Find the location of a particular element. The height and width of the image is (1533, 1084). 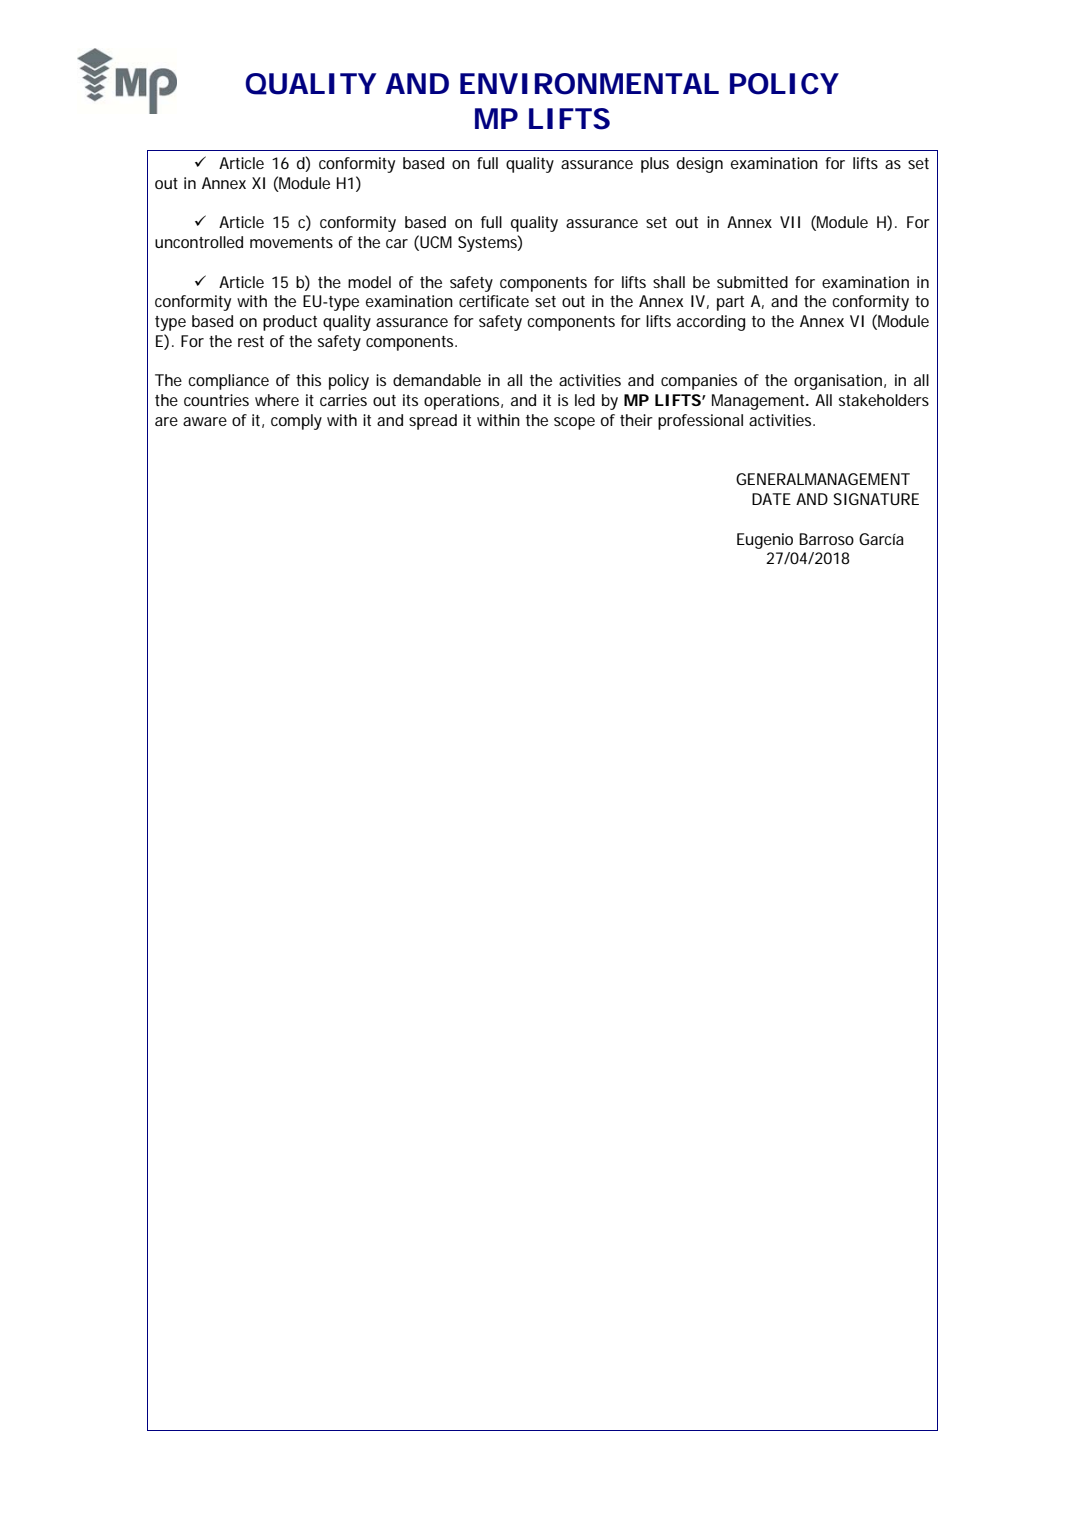

design is located at coordinates (700, 165).
